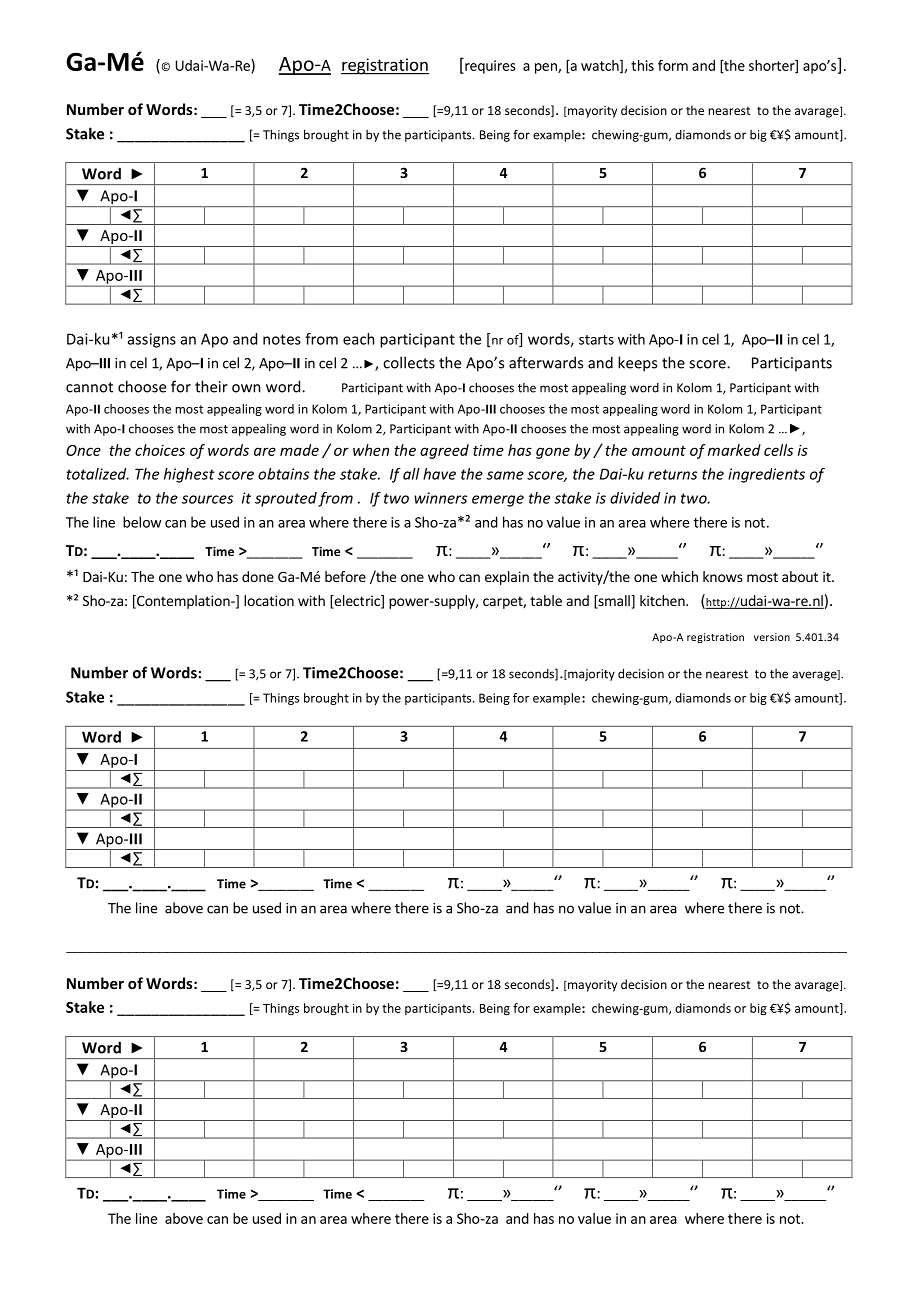  Describe the element at coordinates (409, 362) in the document. I see `collects` at that location.
